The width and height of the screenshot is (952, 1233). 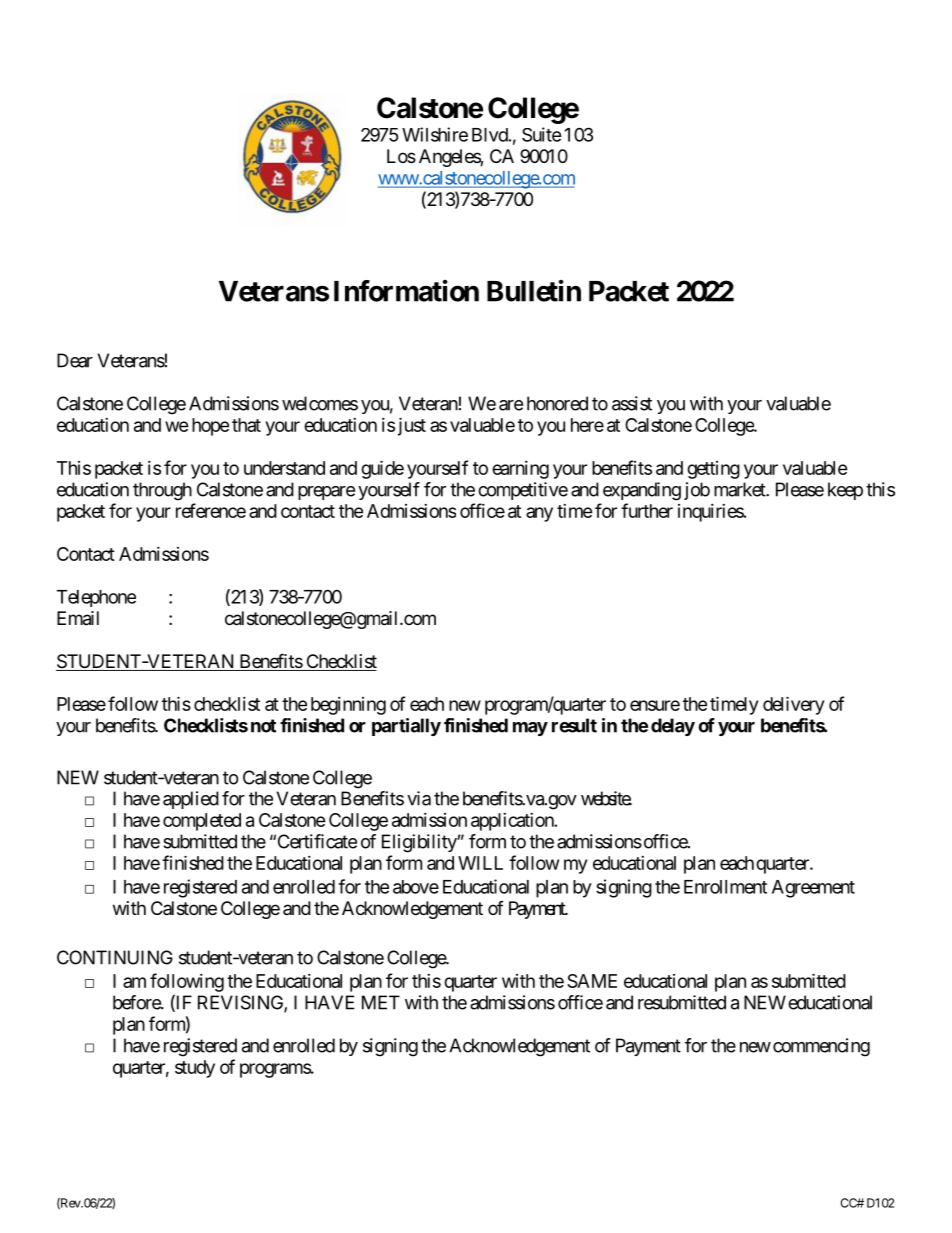 I want to click on Enrollment, so click(x=725, y=887).
